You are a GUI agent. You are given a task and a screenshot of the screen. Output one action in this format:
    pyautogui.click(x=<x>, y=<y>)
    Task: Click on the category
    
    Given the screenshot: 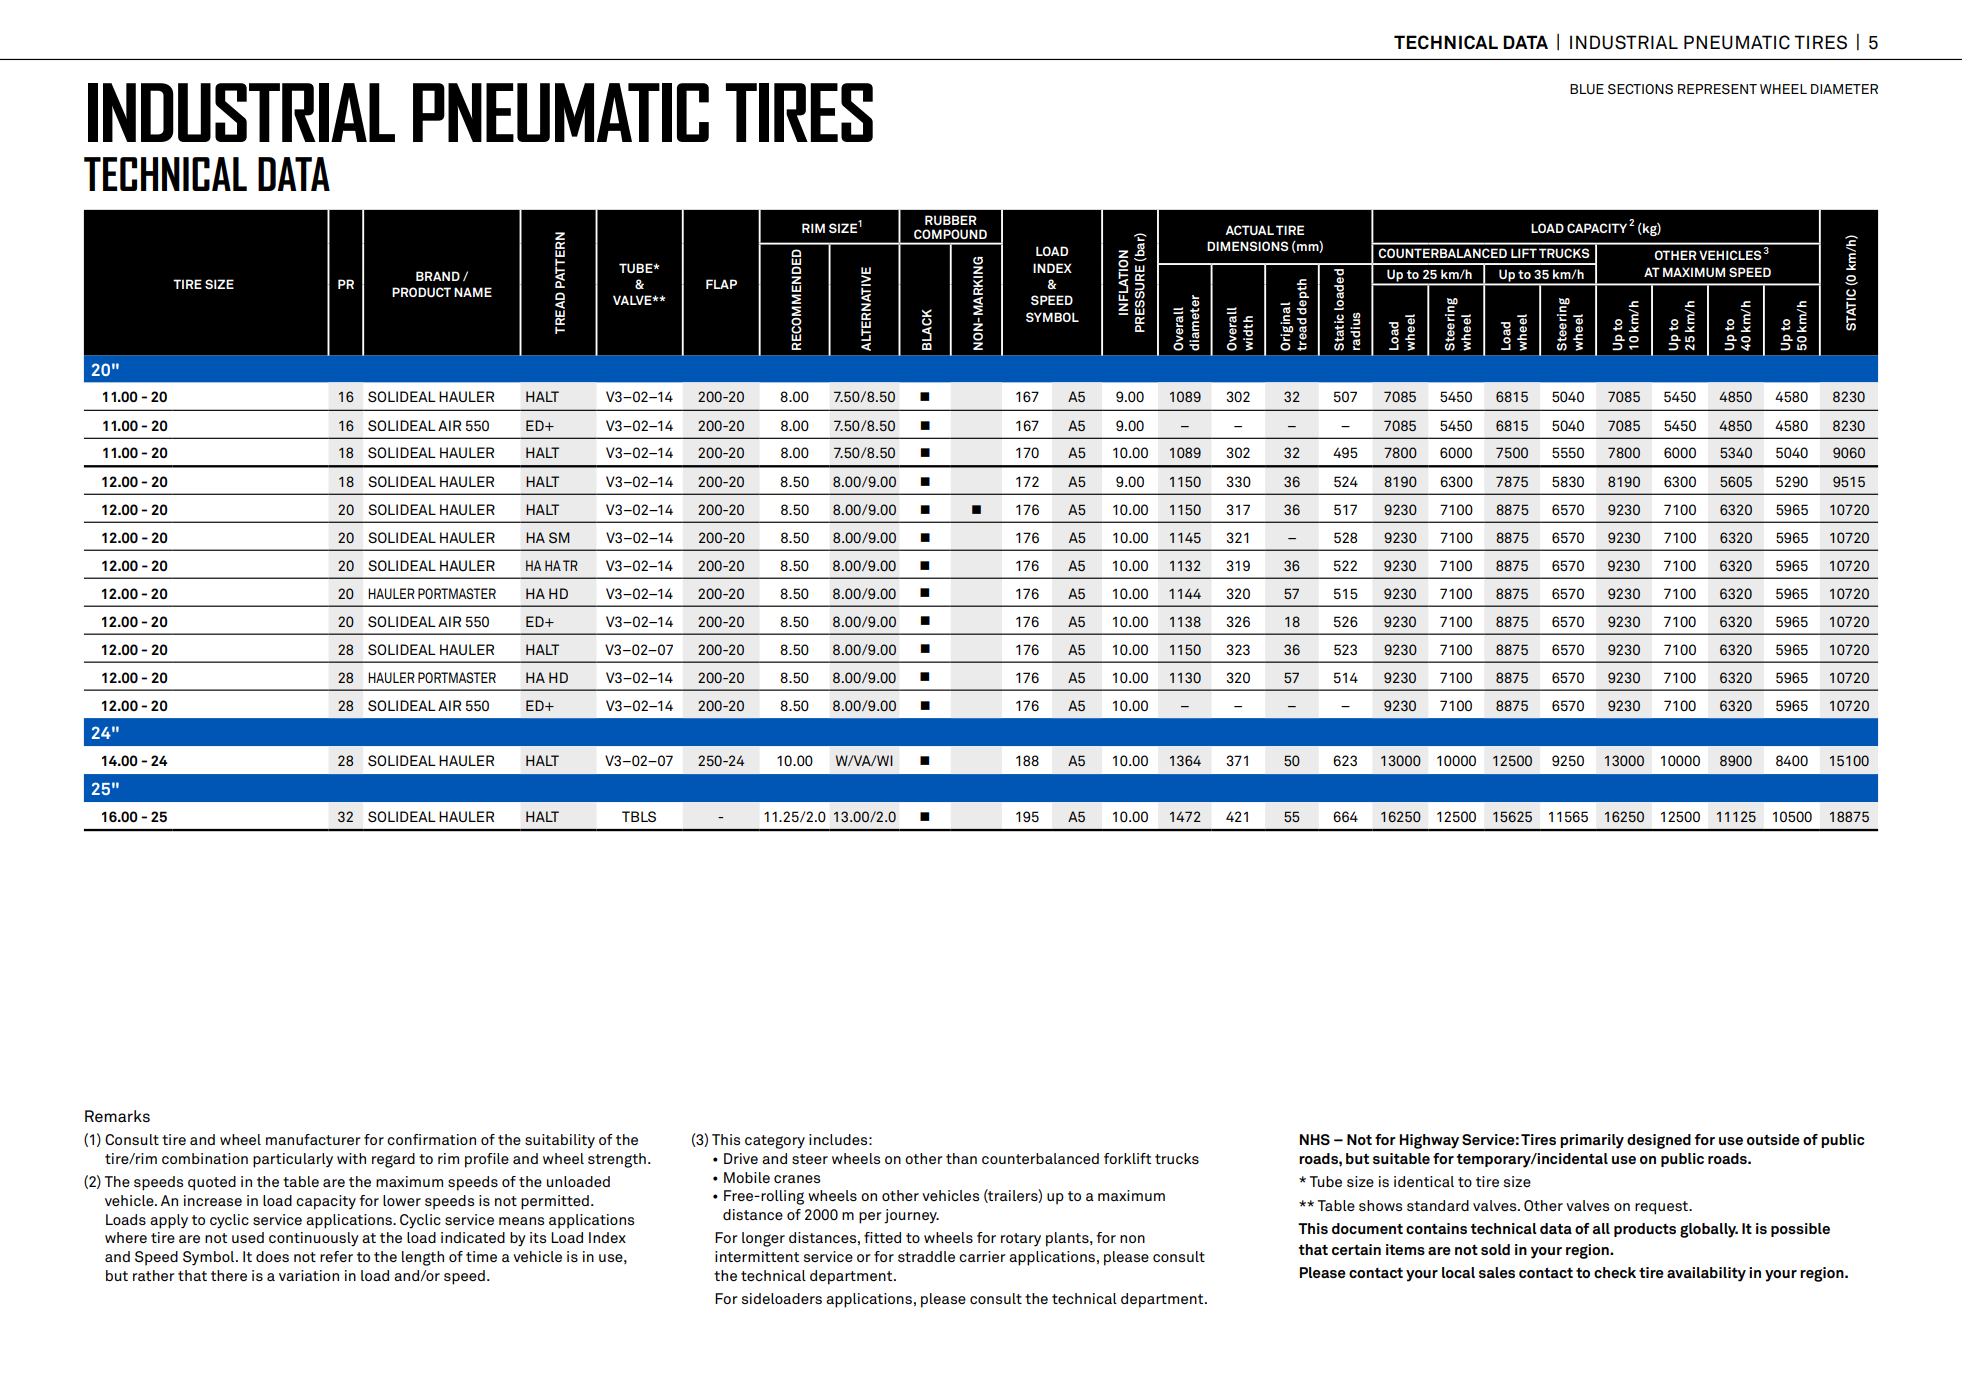 What is the action you would take?
    pyautogui.click(x=775, y=1142)
